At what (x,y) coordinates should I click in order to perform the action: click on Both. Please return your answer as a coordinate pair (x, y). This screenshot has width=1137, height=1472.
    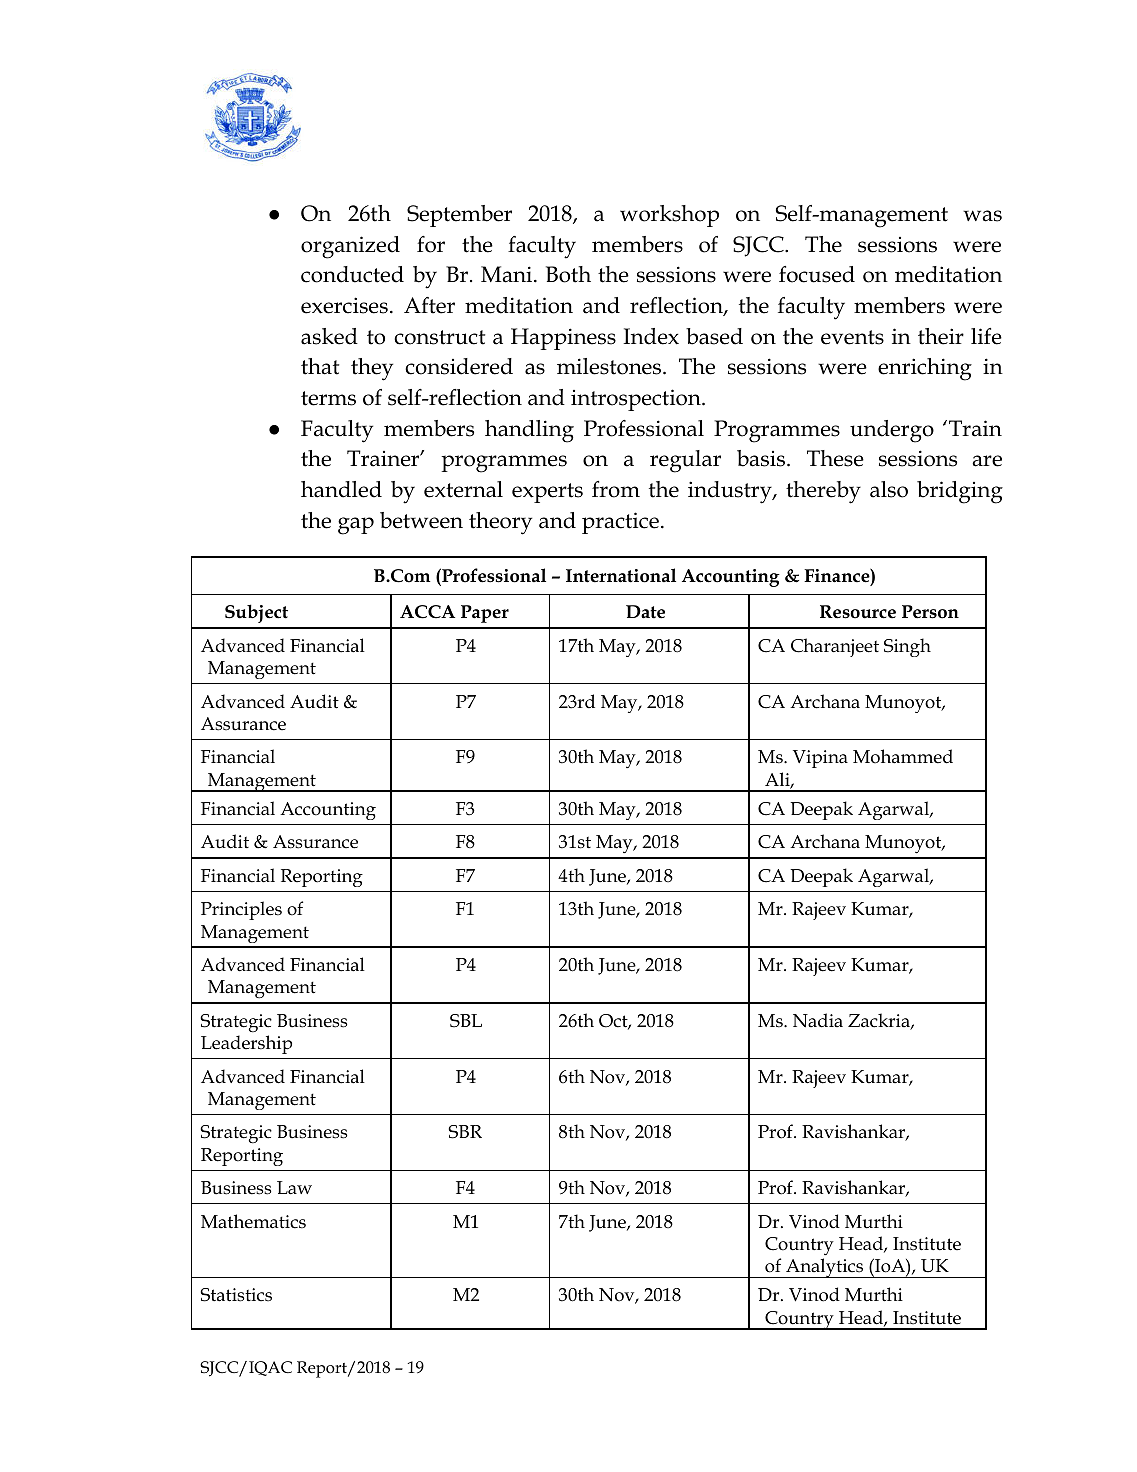
    Looking at the image, I should click on (568, 274).
